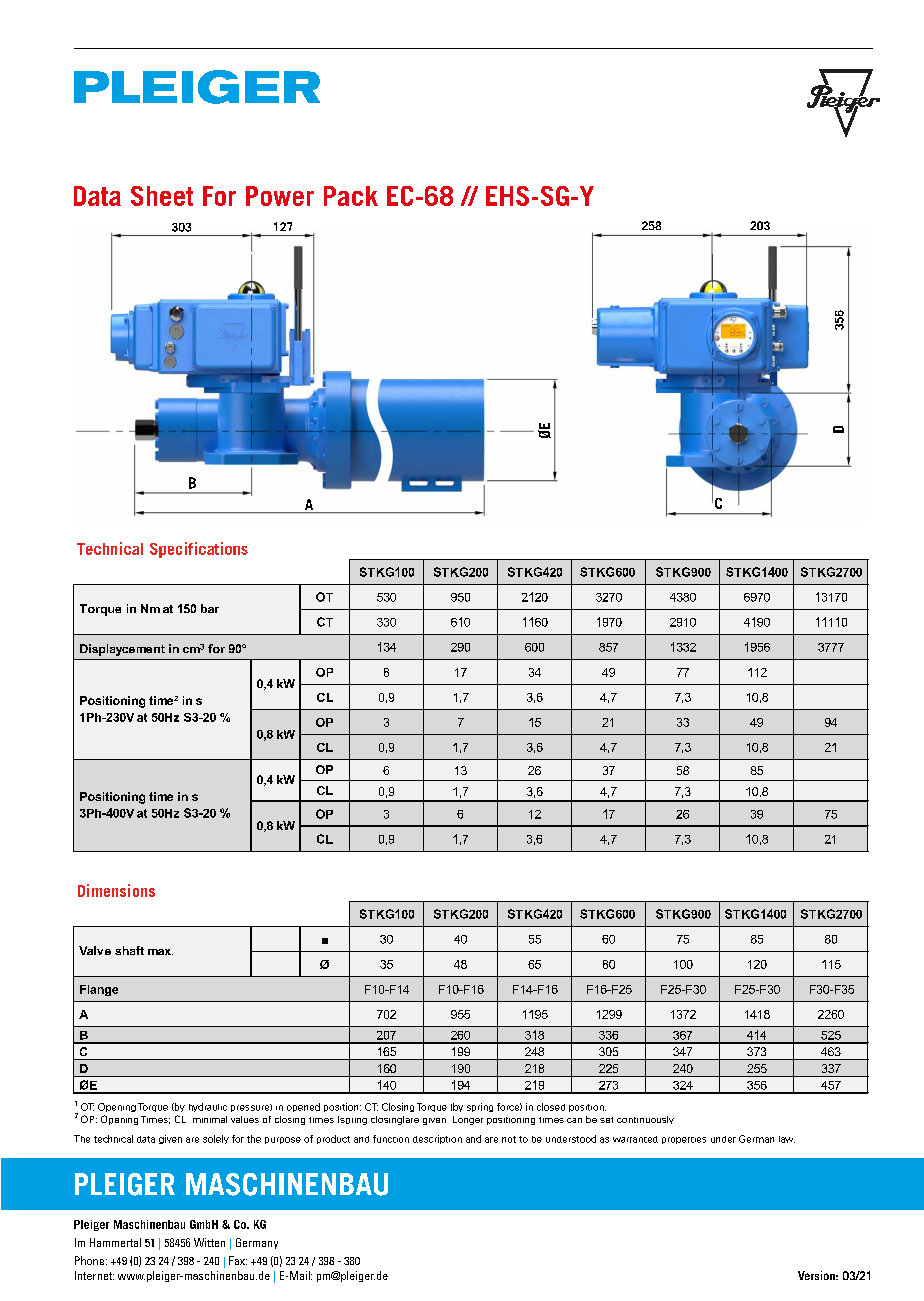 This page has width=924, height=1301. Describe the element at coordinates (437, 1139) in the page. I see `description` at that location.
